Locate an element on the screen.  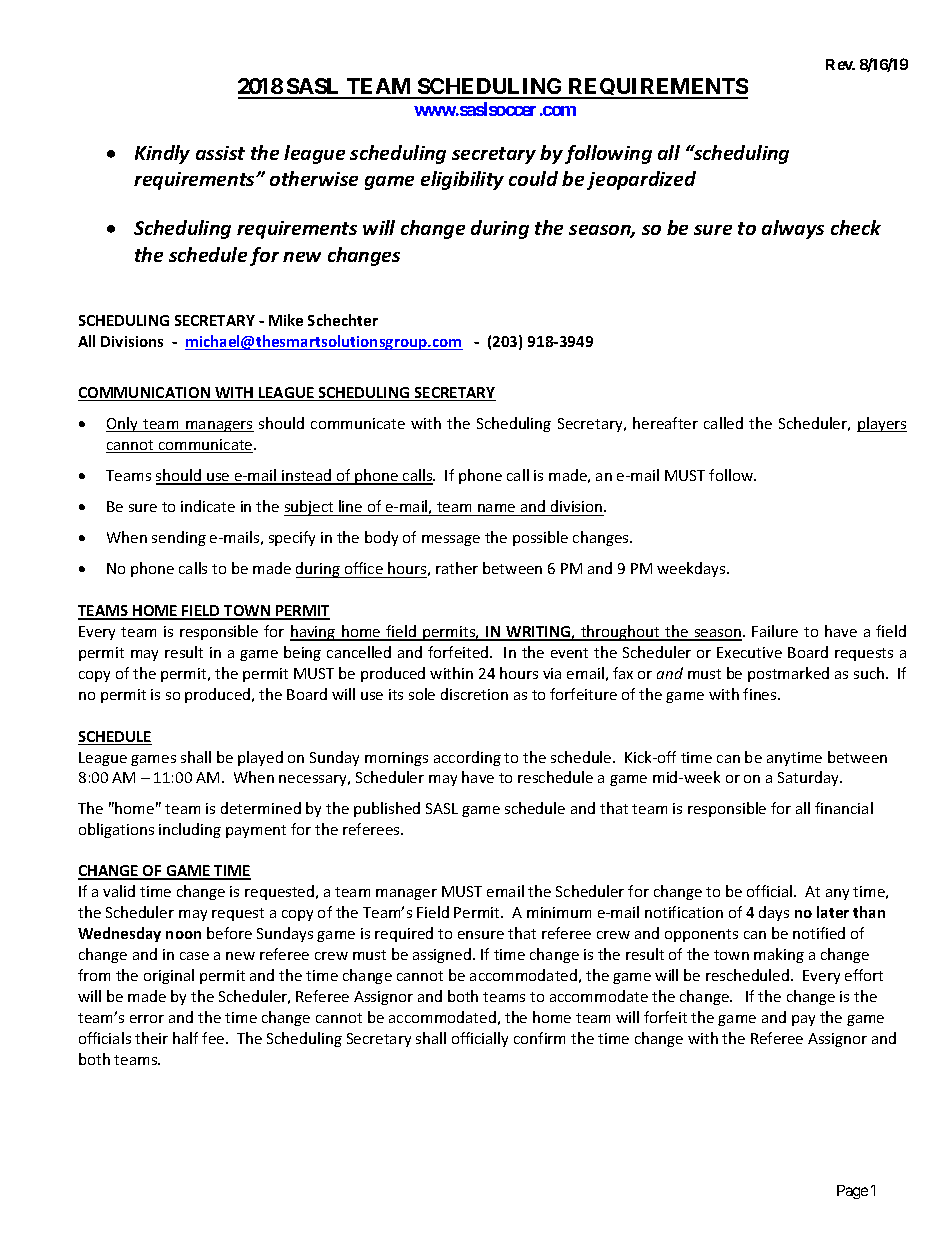
Rev is located at coordinates (840, 64).
